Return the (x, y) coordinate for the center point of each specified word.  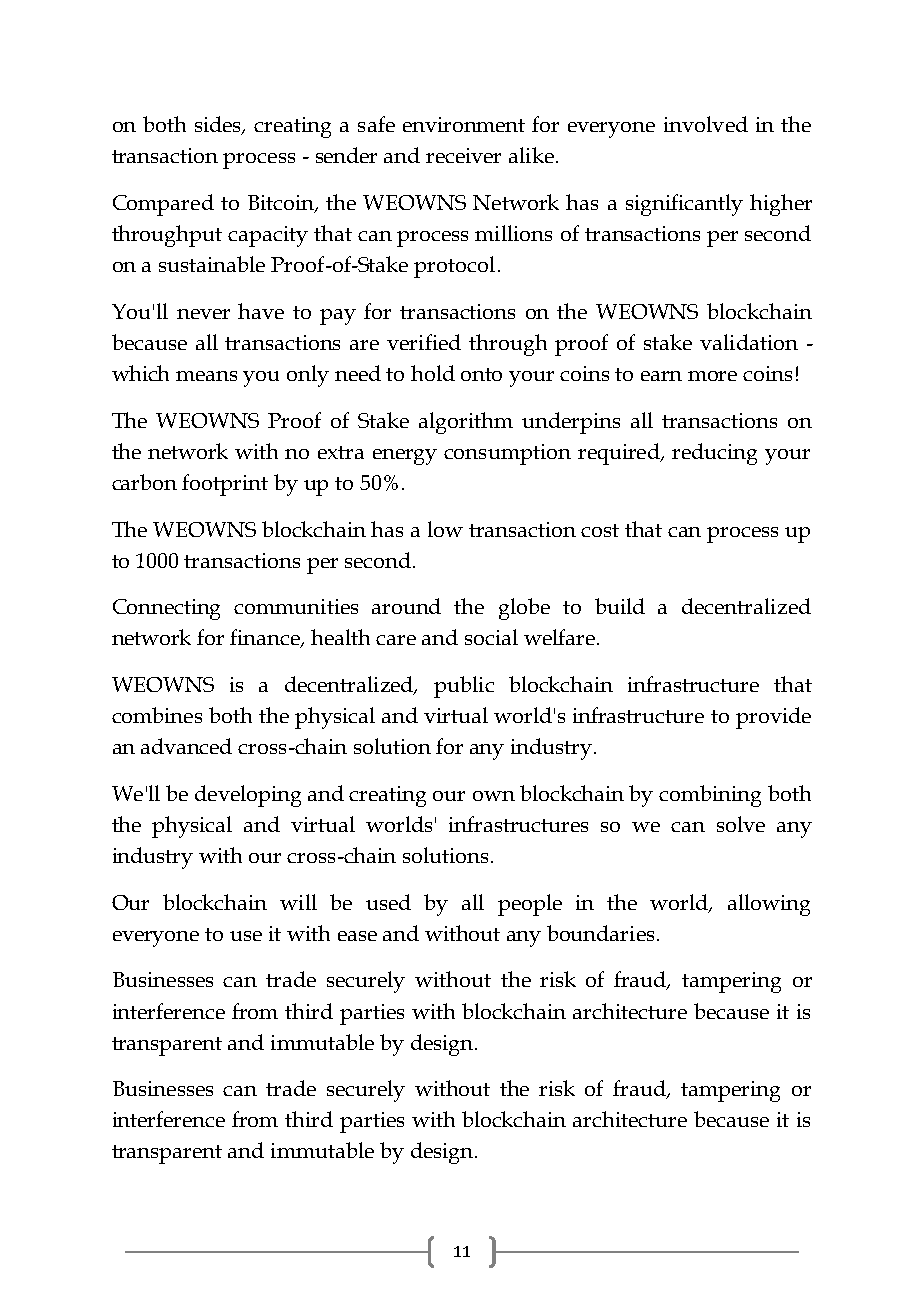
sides (219, 125)
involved (706, 124)
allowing (769, 905)
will (298, 902)
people (530, 905)
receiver (463, 155)
